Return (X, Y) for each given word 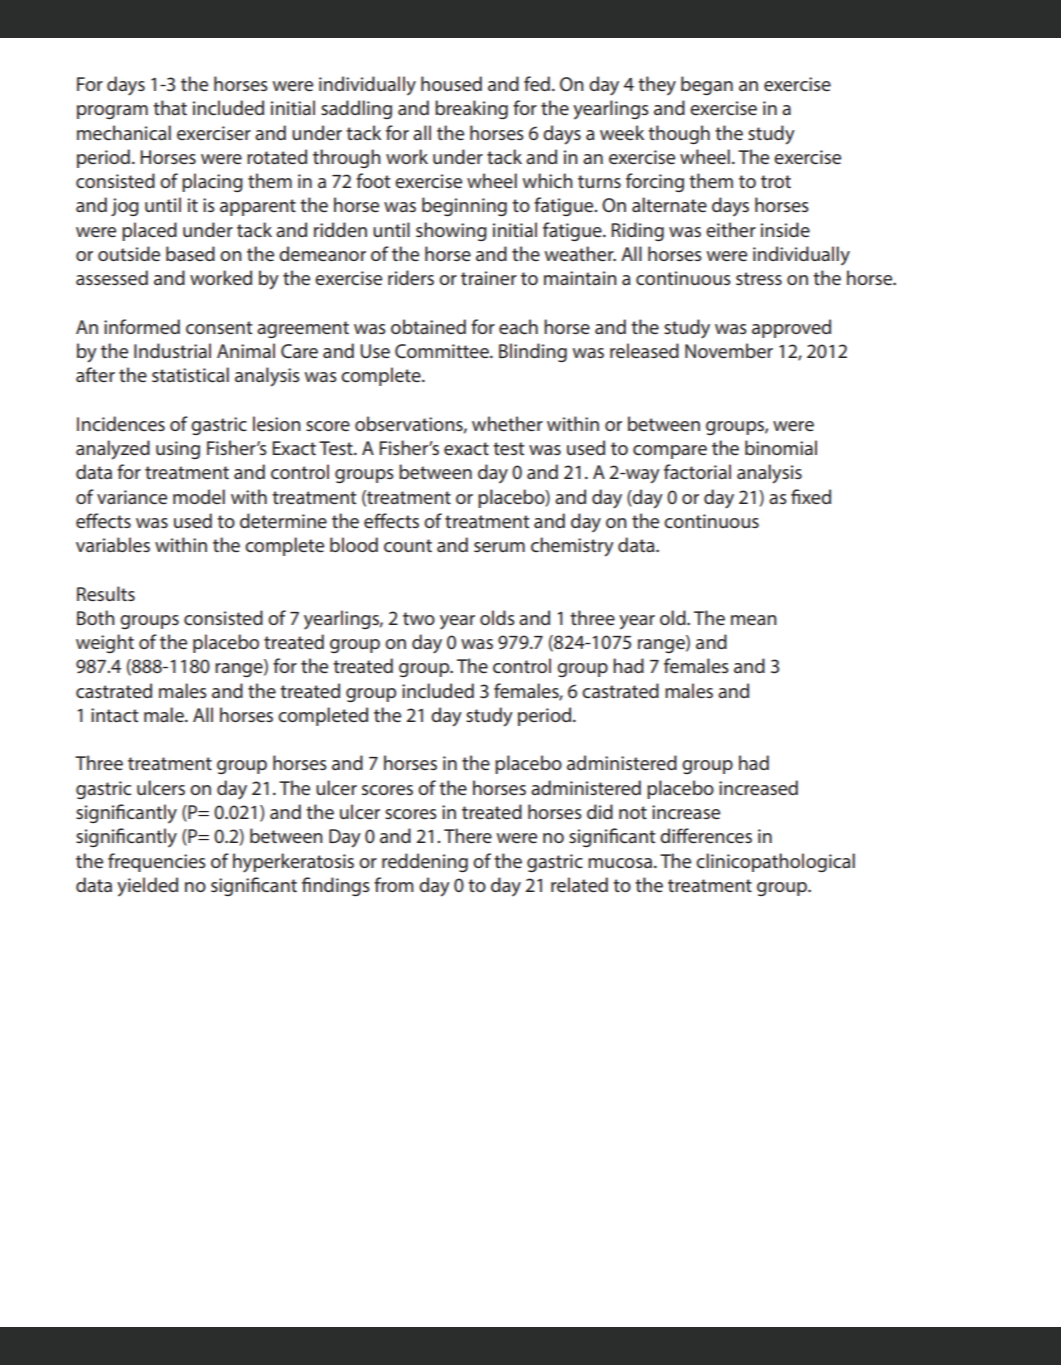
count (408, 545)
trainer (489, 278)
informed (142, 326)
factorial (697, 471)
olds (497, 617)
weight (105, 643)
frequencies (157, 862)
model (199, 496)
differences (706, 835)
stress (759, 278)
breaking (471, 109)
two (419, 618)
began (707, 85)
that (170, 107)
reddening (425, 862)
